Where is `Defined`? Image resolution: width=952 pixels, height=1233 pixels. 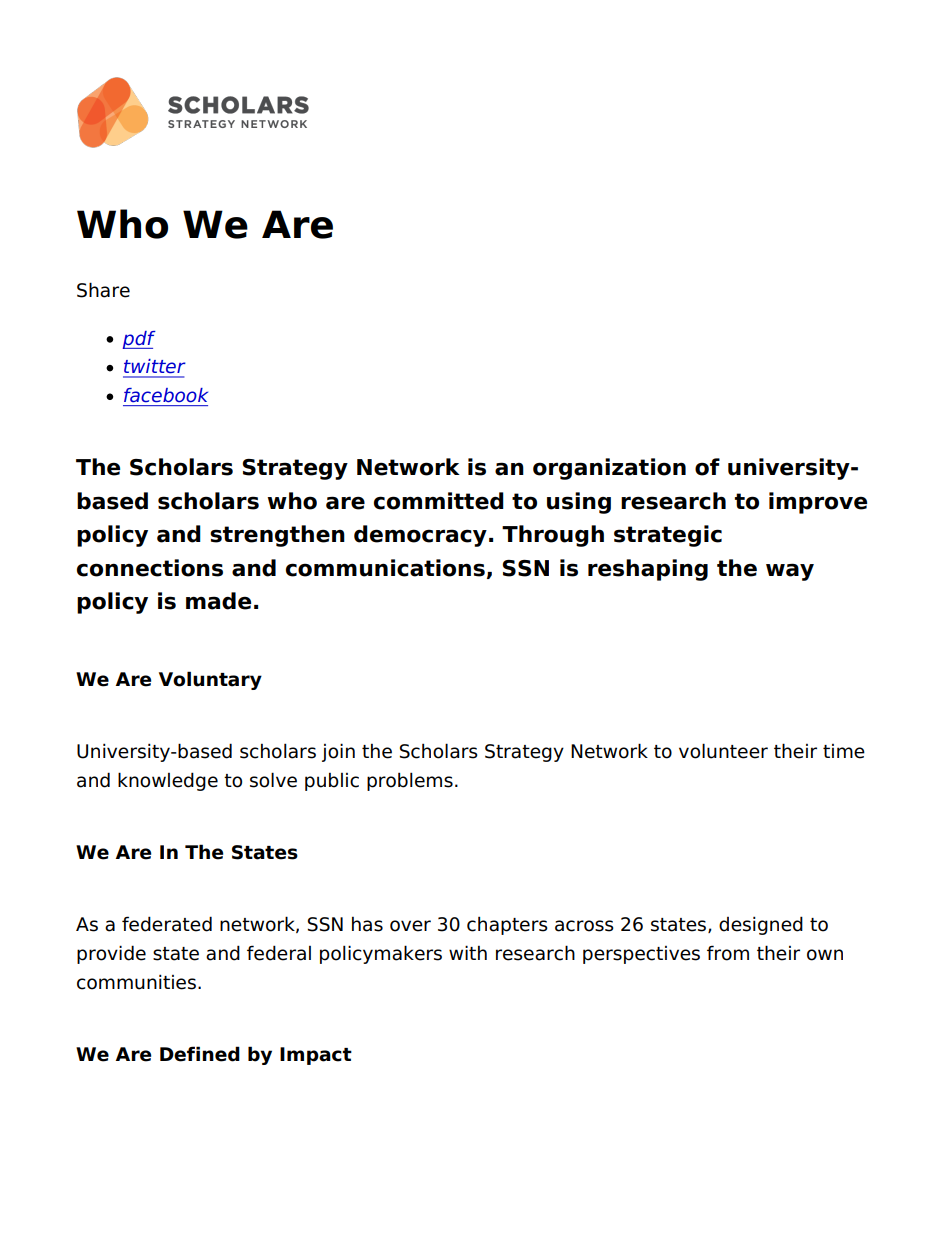 Defined is located at coordinates (200, 1054).
